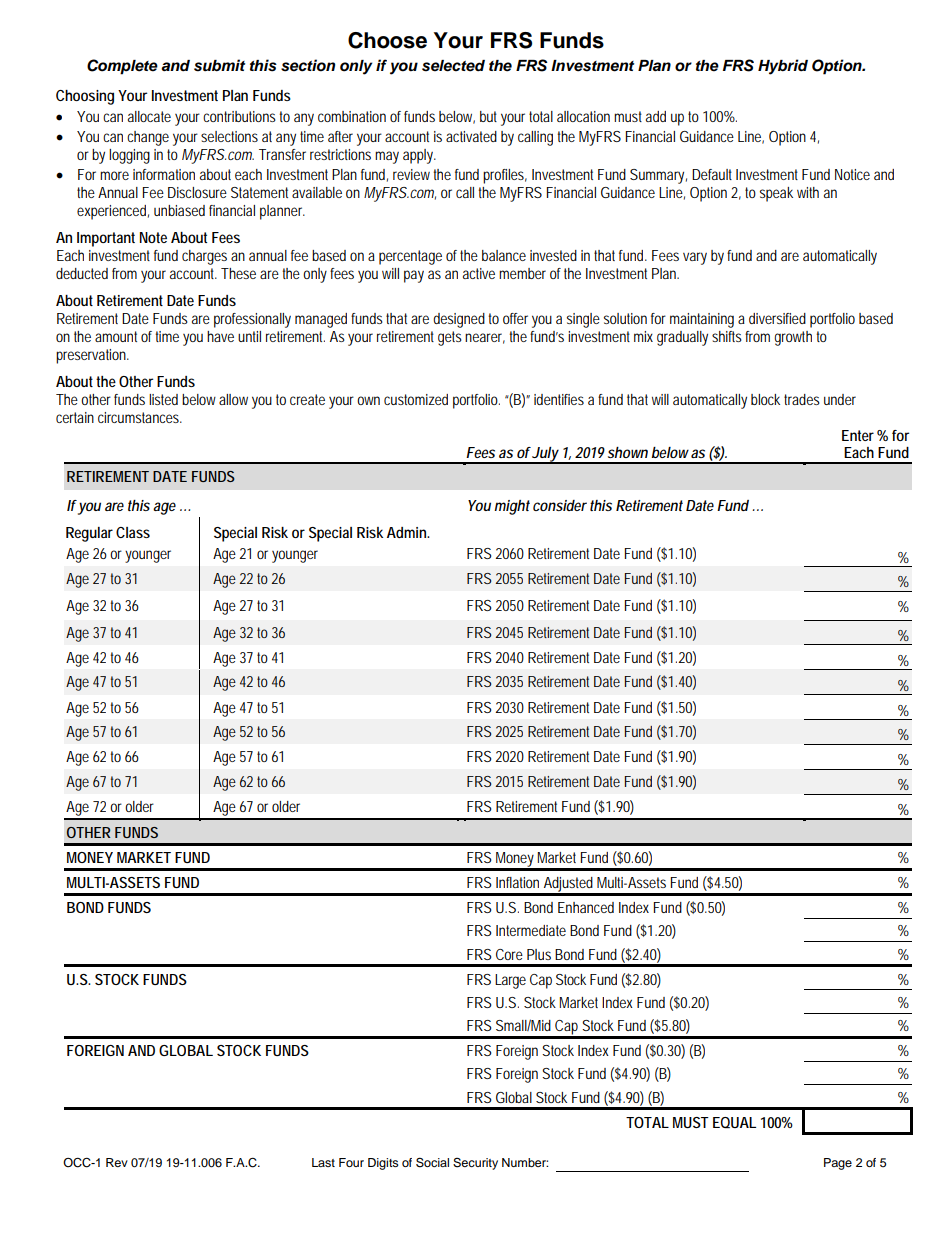 This screenshot has height=1233, width=952. Describe the element at coordinates (560, 505) in the screenshot. I see `consider` at that location.
